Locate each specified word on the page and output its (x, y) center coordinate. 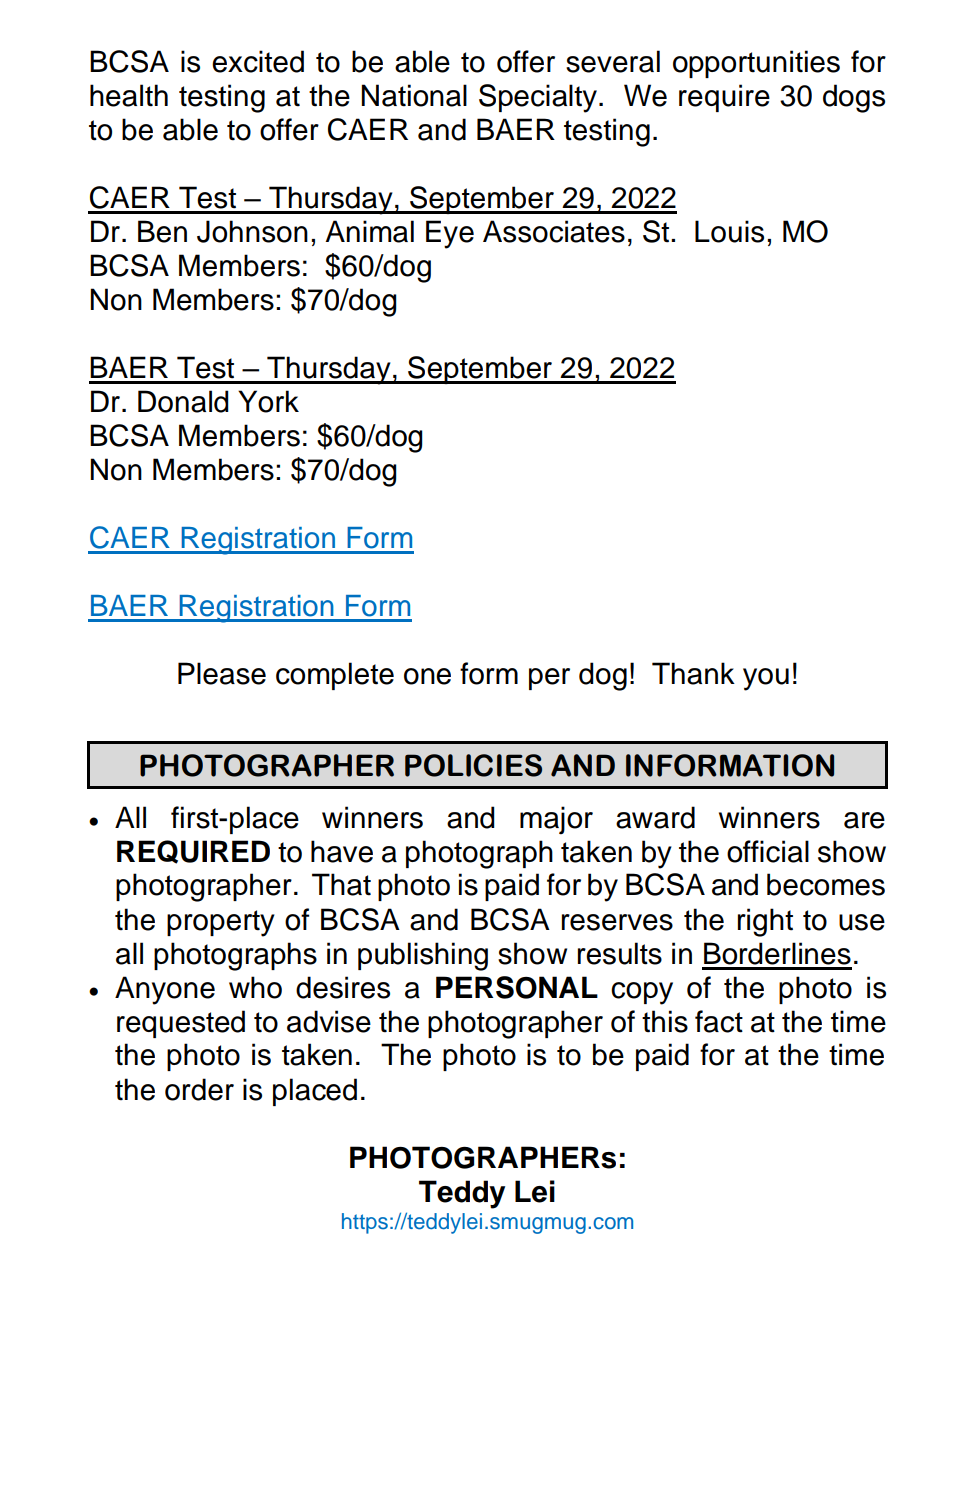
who (255, 987)
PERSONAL (517, 987)
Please (222, 673)
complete (335, 676)
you (766, 679)
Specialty (538, 98)
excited (258, 61)
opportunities (756, 64)
